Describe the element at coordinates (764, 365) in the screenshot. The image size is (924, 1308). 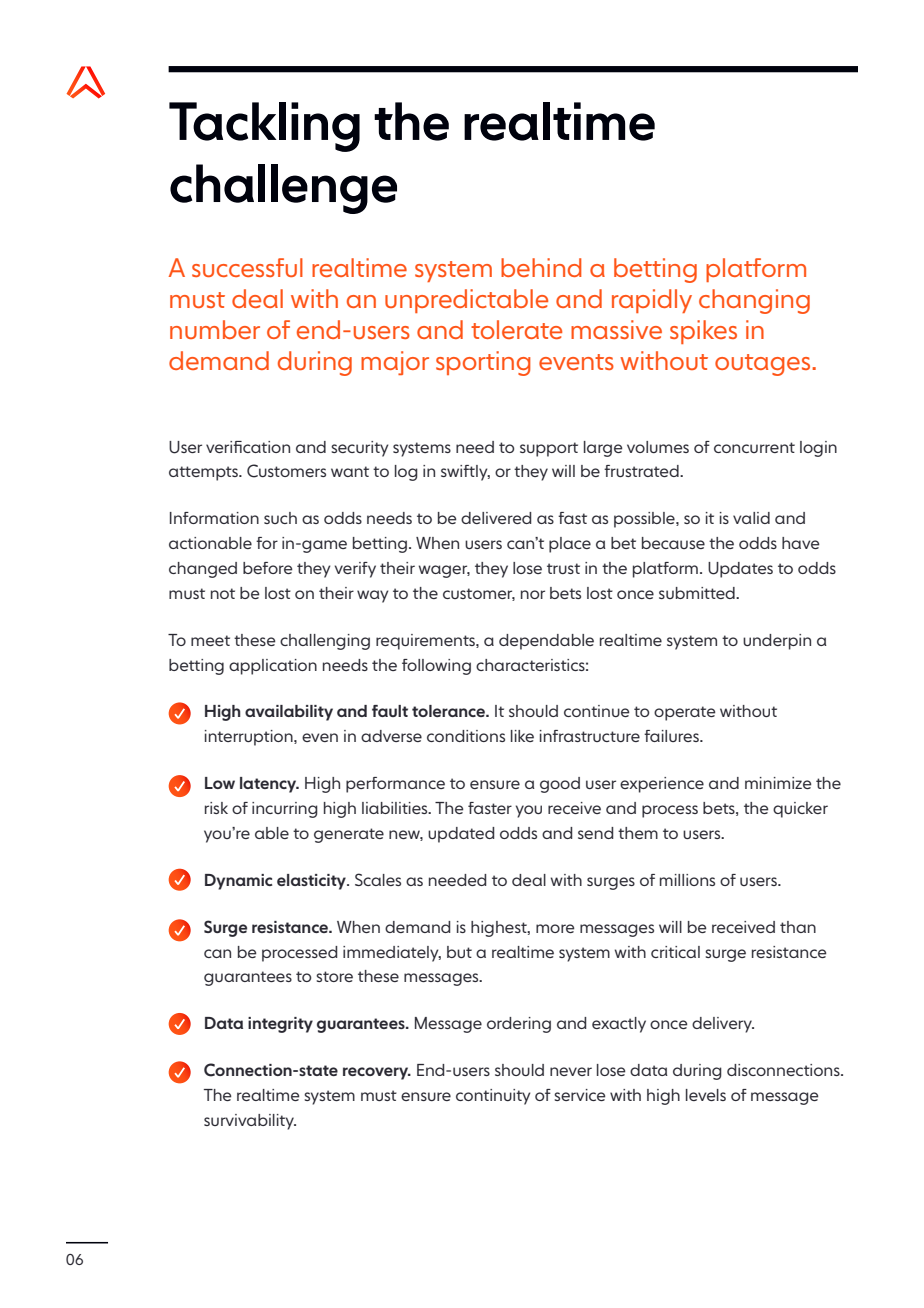
I see `outages` at that location.
